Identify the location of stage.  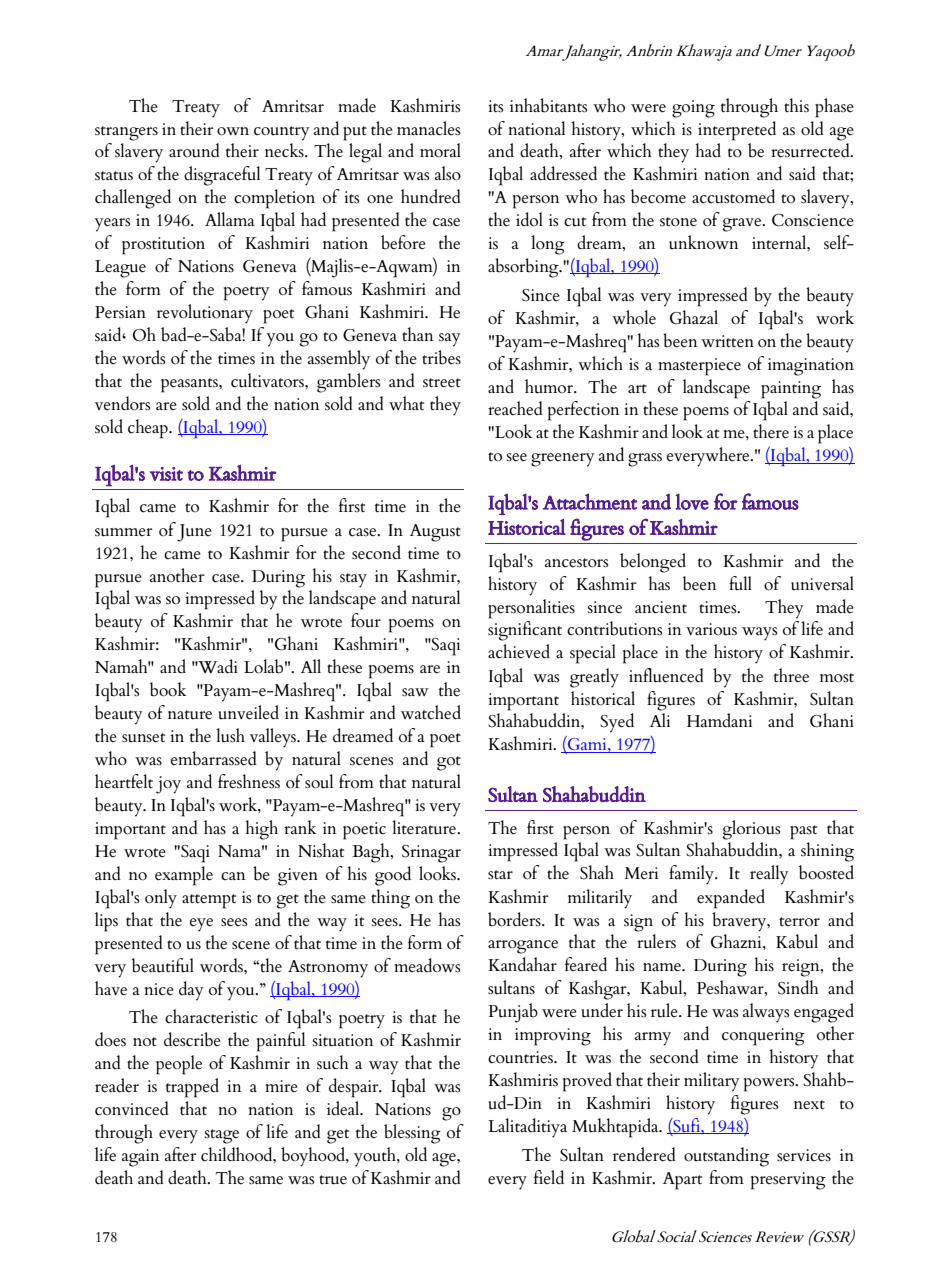
(221, 1136).
